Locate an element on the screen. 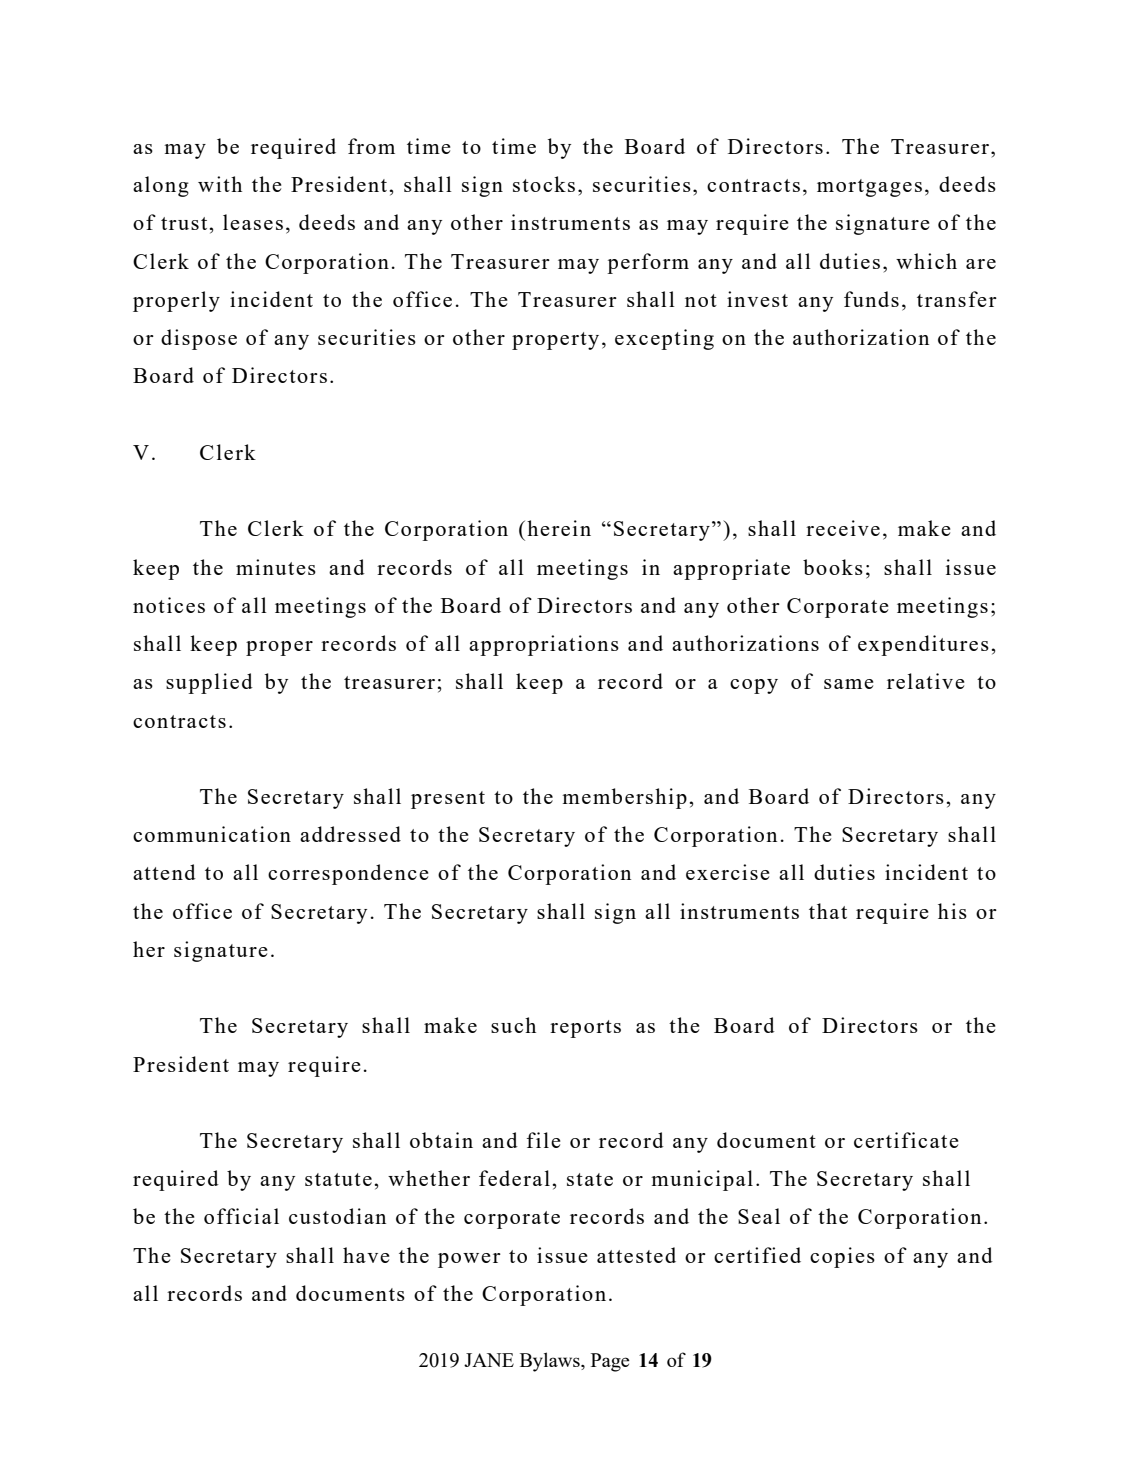  stocks is located at coordinates (544, 184).
